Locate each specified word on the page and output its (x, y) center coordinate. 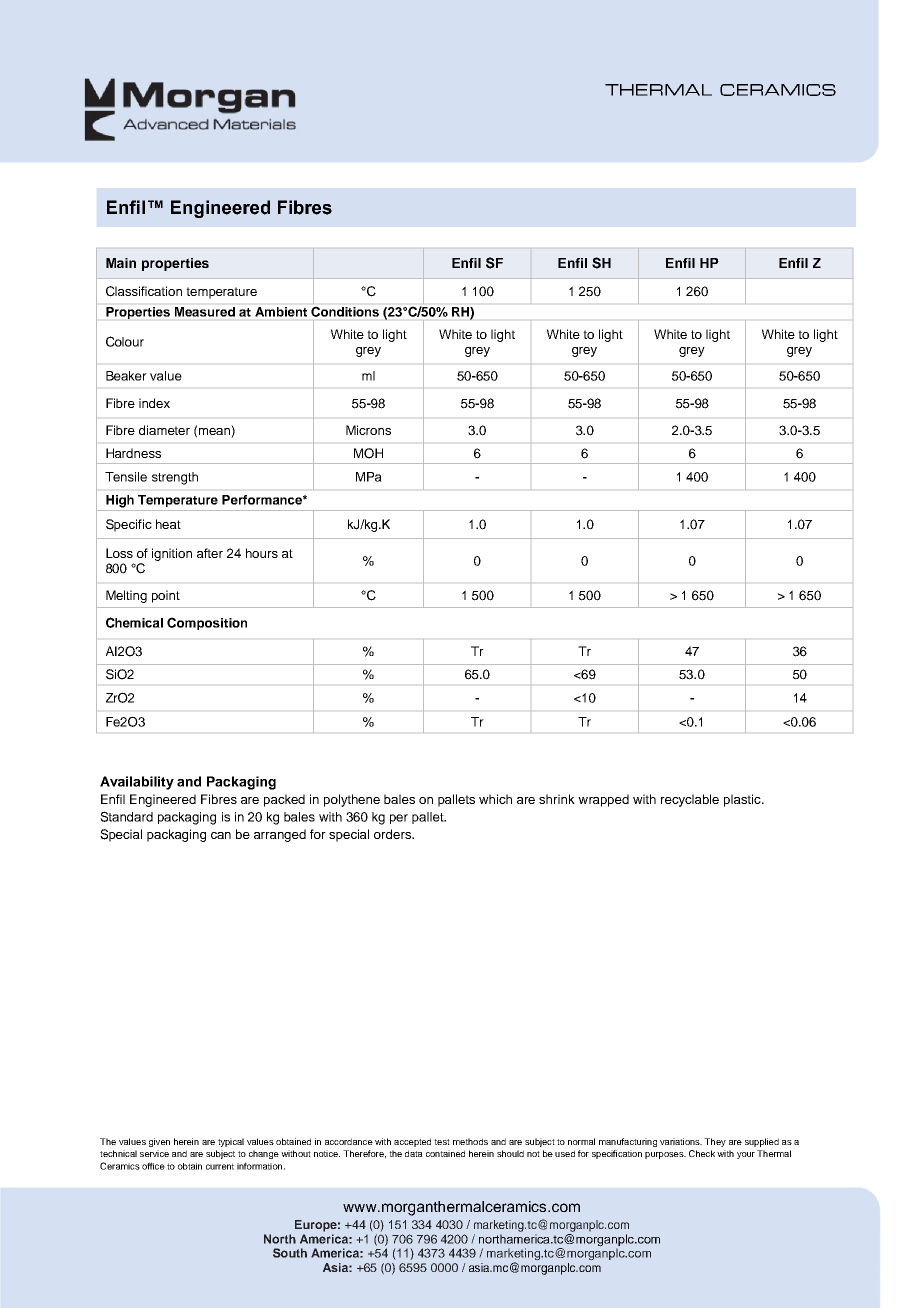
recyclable (690, 800)
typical (231, 1142)
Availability (137, 783)
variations (681, 1141)
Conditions (345, 312)
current (220, 1166)
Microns (368, 430)
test (442, 1142)
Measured (205, 312)
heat (168, 524)
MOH (368, 453)
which (495, 799)
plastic (743, 800)
